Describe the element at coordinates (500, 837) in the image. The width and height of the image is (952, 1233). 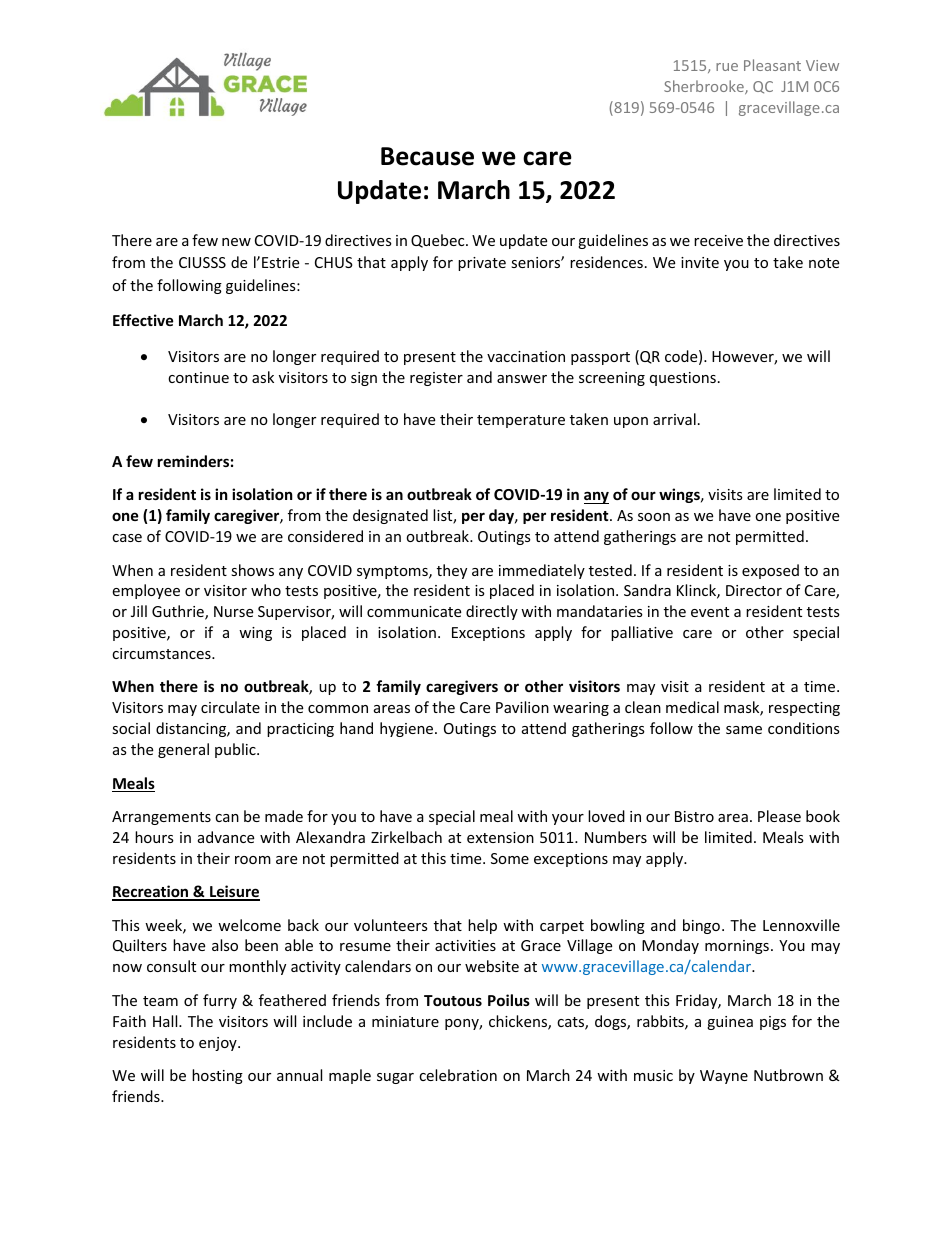
I see `extension` at that location.
